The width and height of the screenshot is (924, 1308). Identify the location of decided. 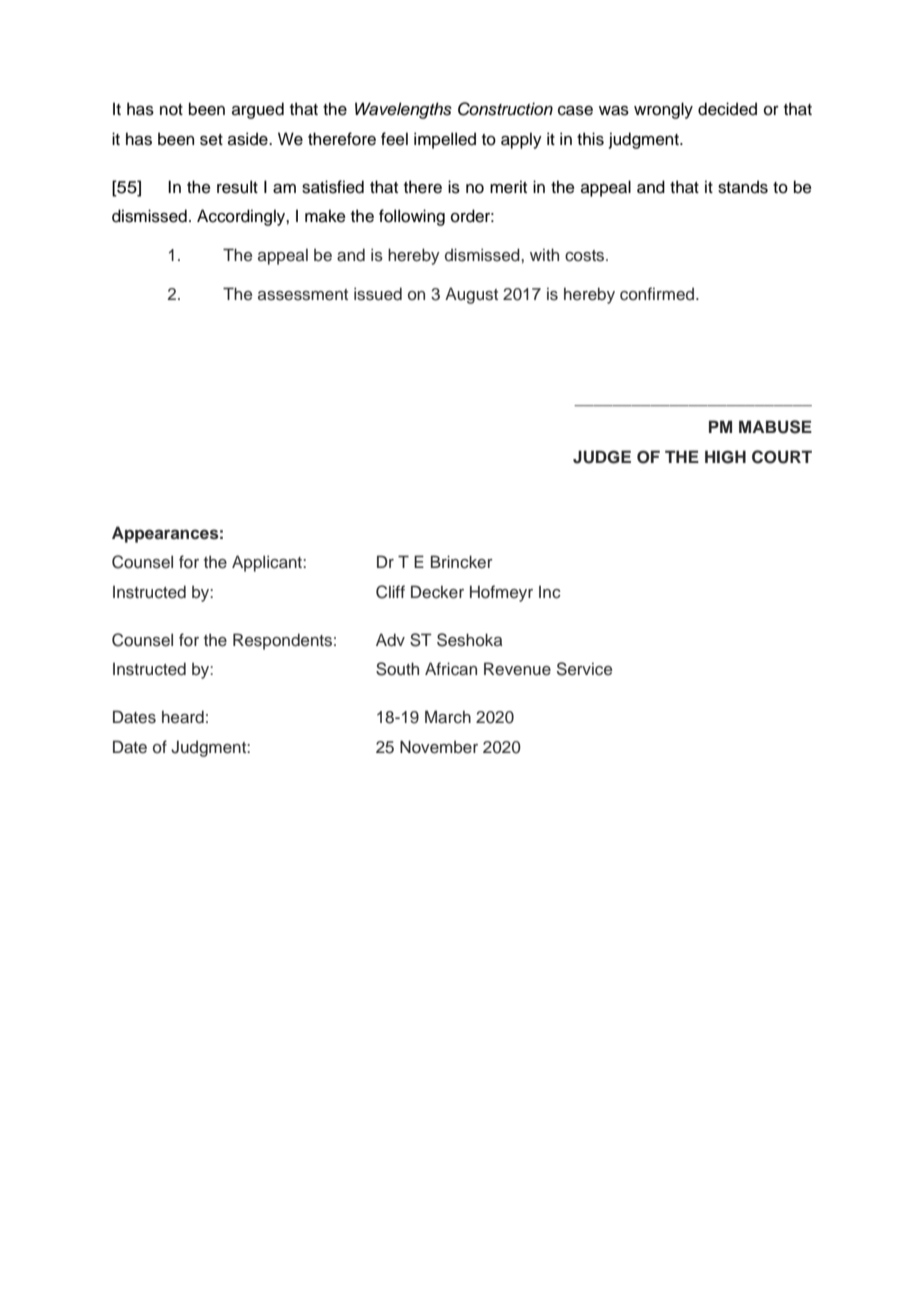
(727, 109).
